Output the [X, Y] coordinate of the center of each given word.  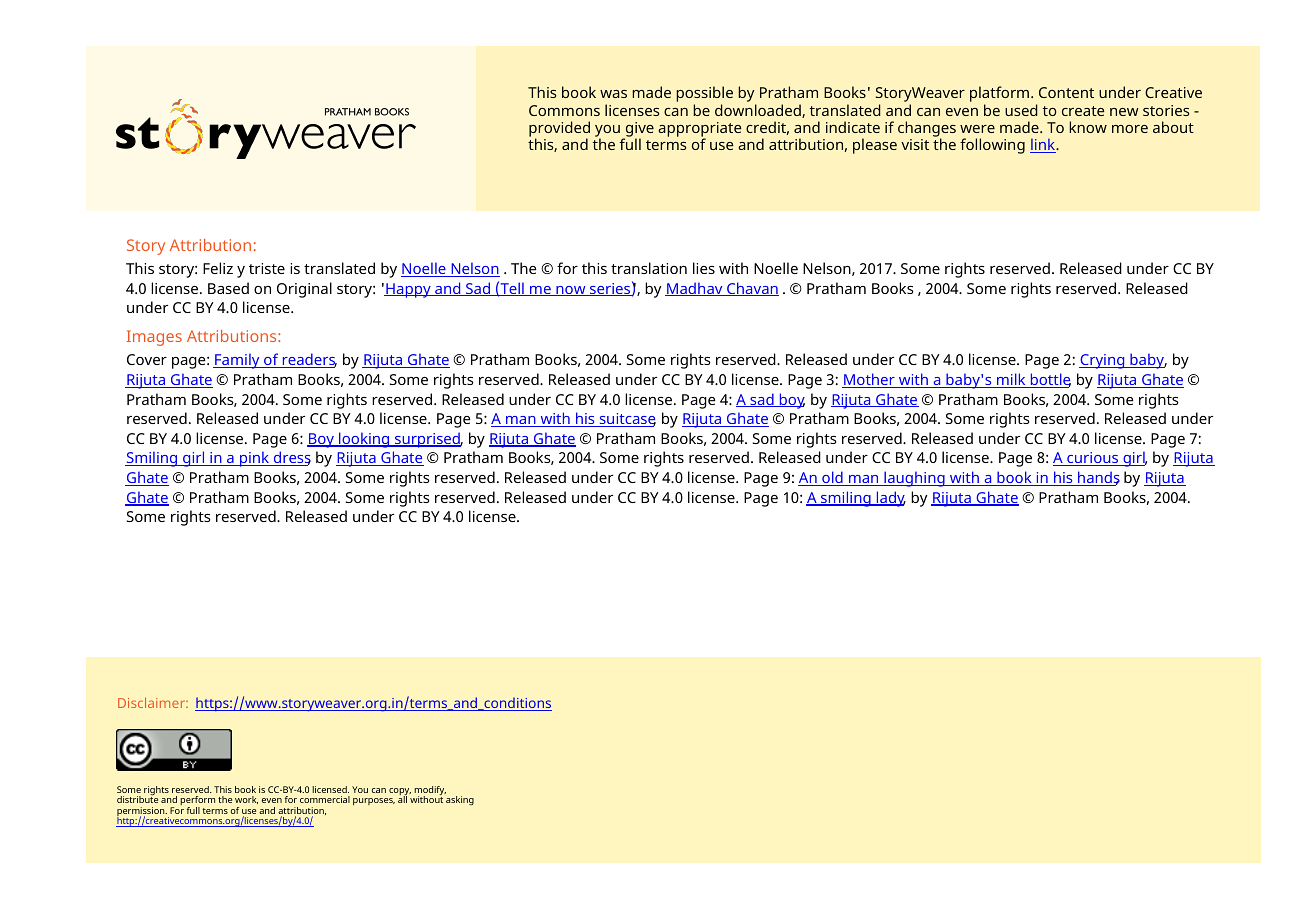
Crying [1103, 361]
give [639, 130]
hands [1098, 478]
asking [460, 800]
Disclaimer [152, 702]
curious [1093, 459]
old [832, 478]
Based [228, 288]
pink [255, 459]
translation [649, 268]
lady [890, 499]
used [1021, 110]
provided [559, 130]
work [246, 800]
